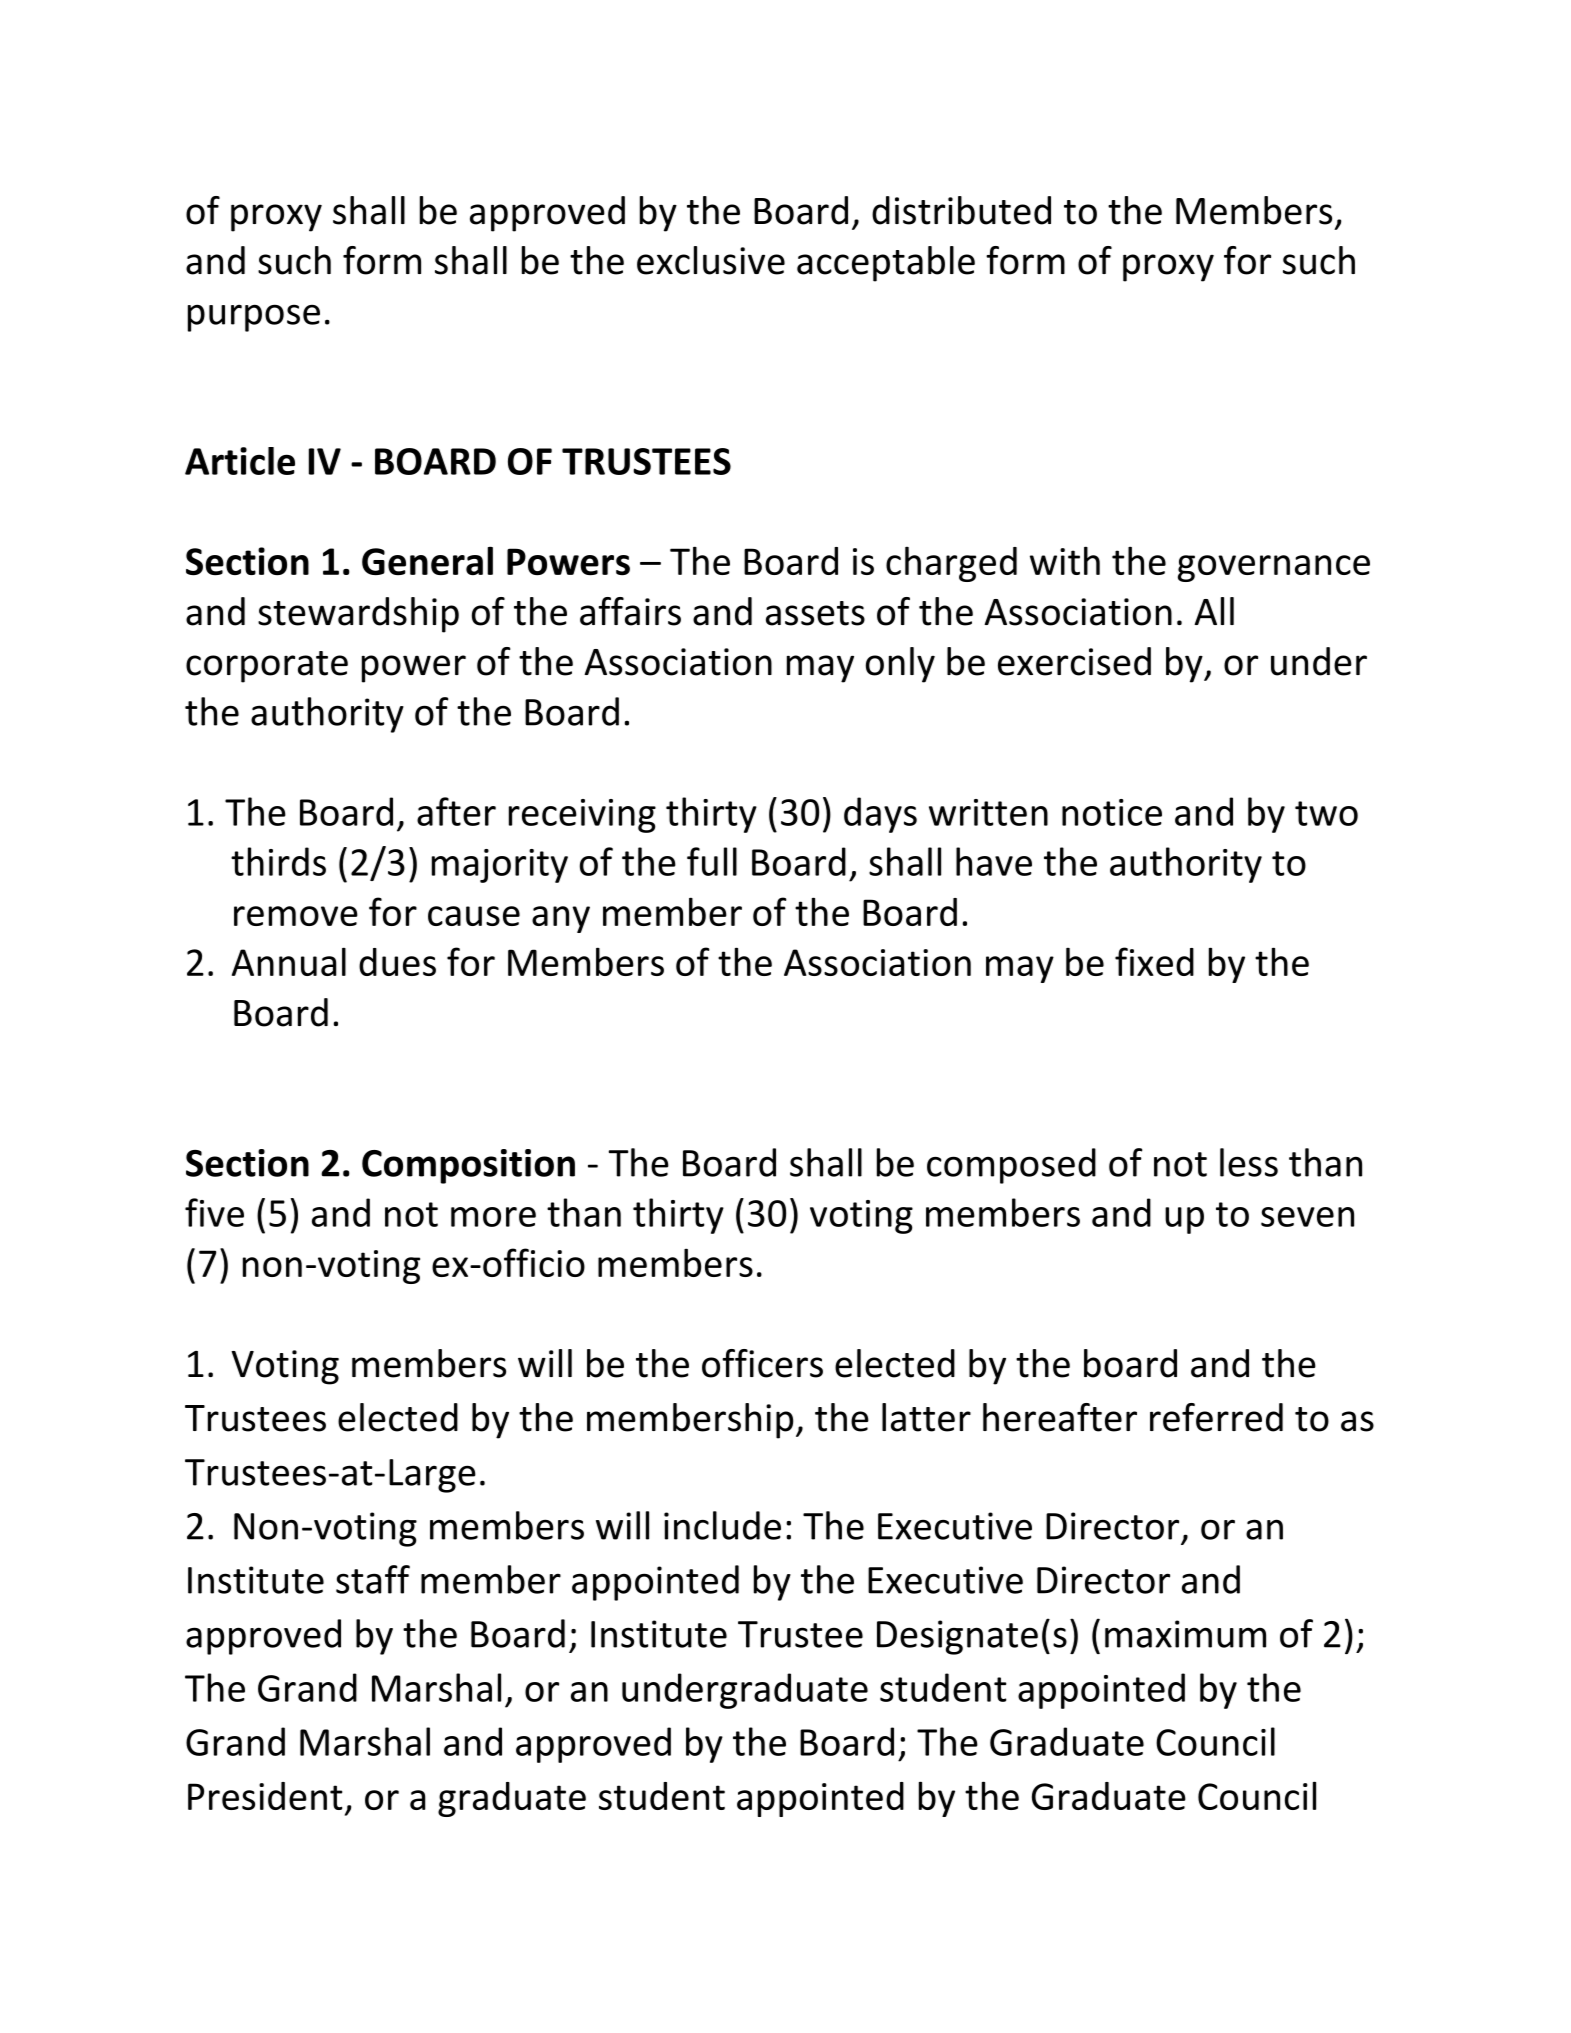 This image has height=2033, width=1571. I want to click on five, so click(214, 1212).
